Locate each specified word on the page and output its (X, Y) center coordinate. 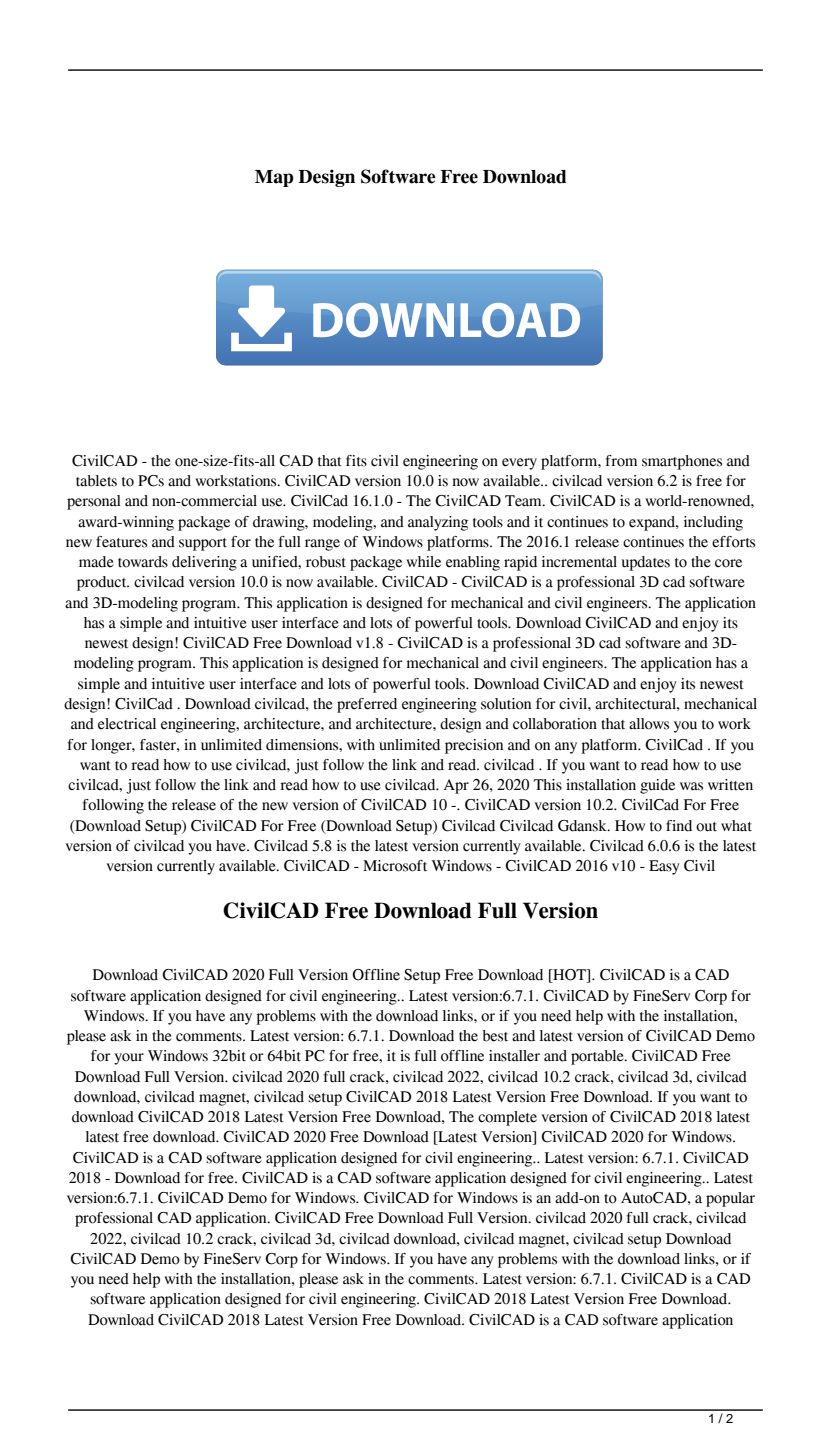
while (423, 562)
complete (507, 1118)
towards (143, 562)
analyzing (438, 523)
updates (646, 563)
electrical (127, 724)
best (495, 1036)
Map (274, 178)
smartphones (682, 462)
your (129, 1059)
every (519, 464)
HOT (569, 976)
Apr (456, 786)
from (621, 461)
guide (657, 786)
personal (94, 502)
